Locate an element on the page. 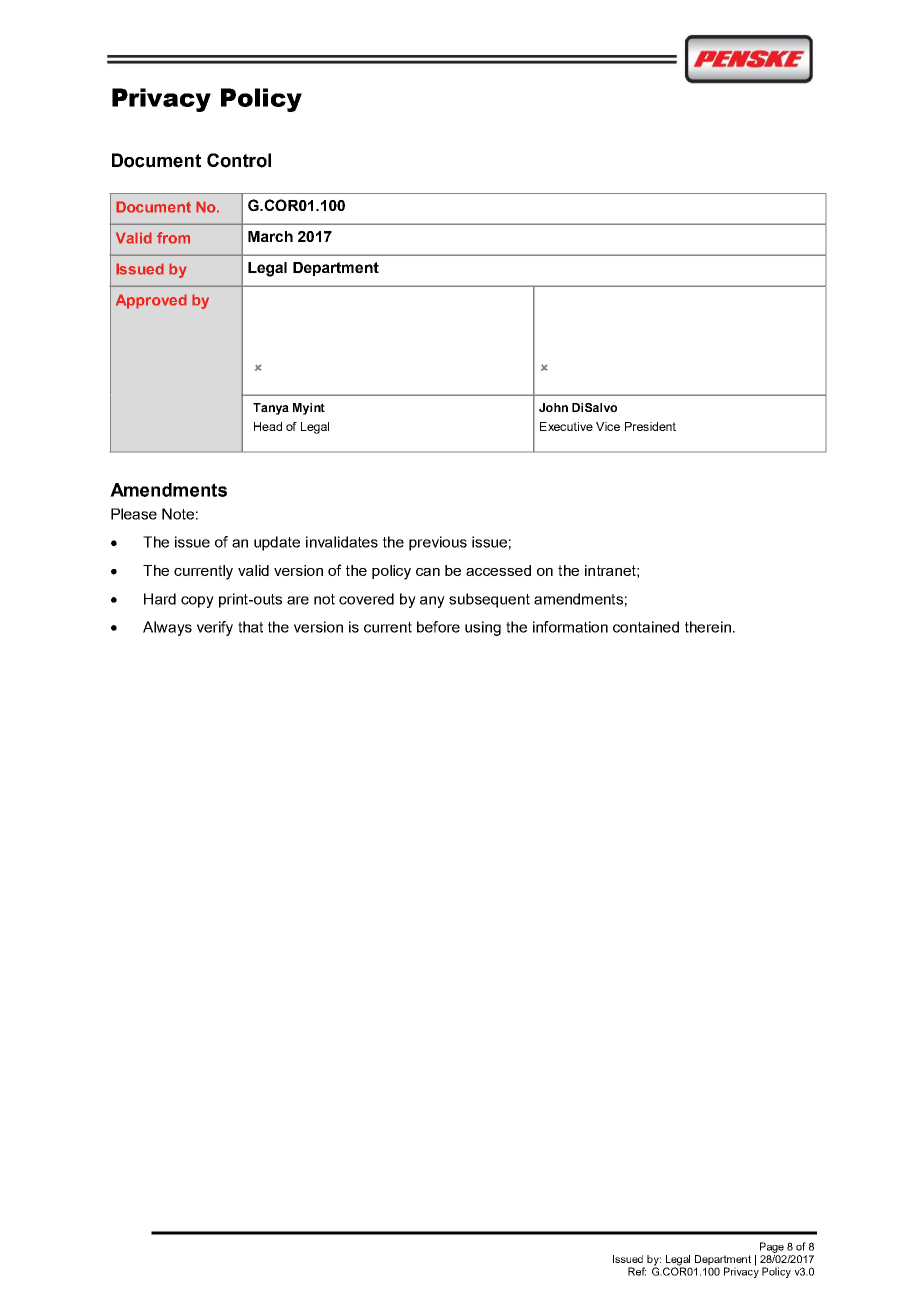 The image size is (924, 1308). using is located at coordinates (483, 628).
